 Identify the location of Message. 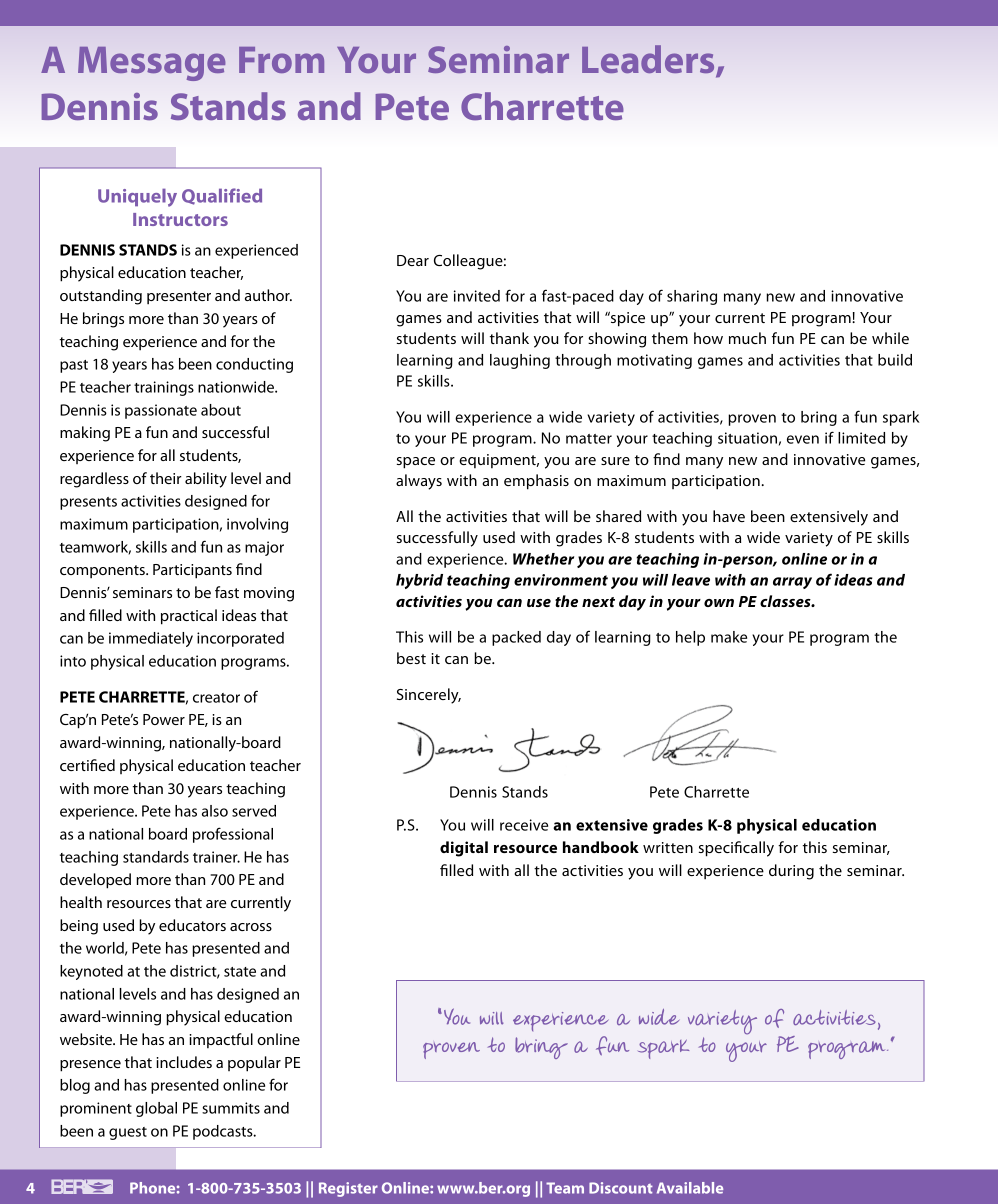
(151, 64).
